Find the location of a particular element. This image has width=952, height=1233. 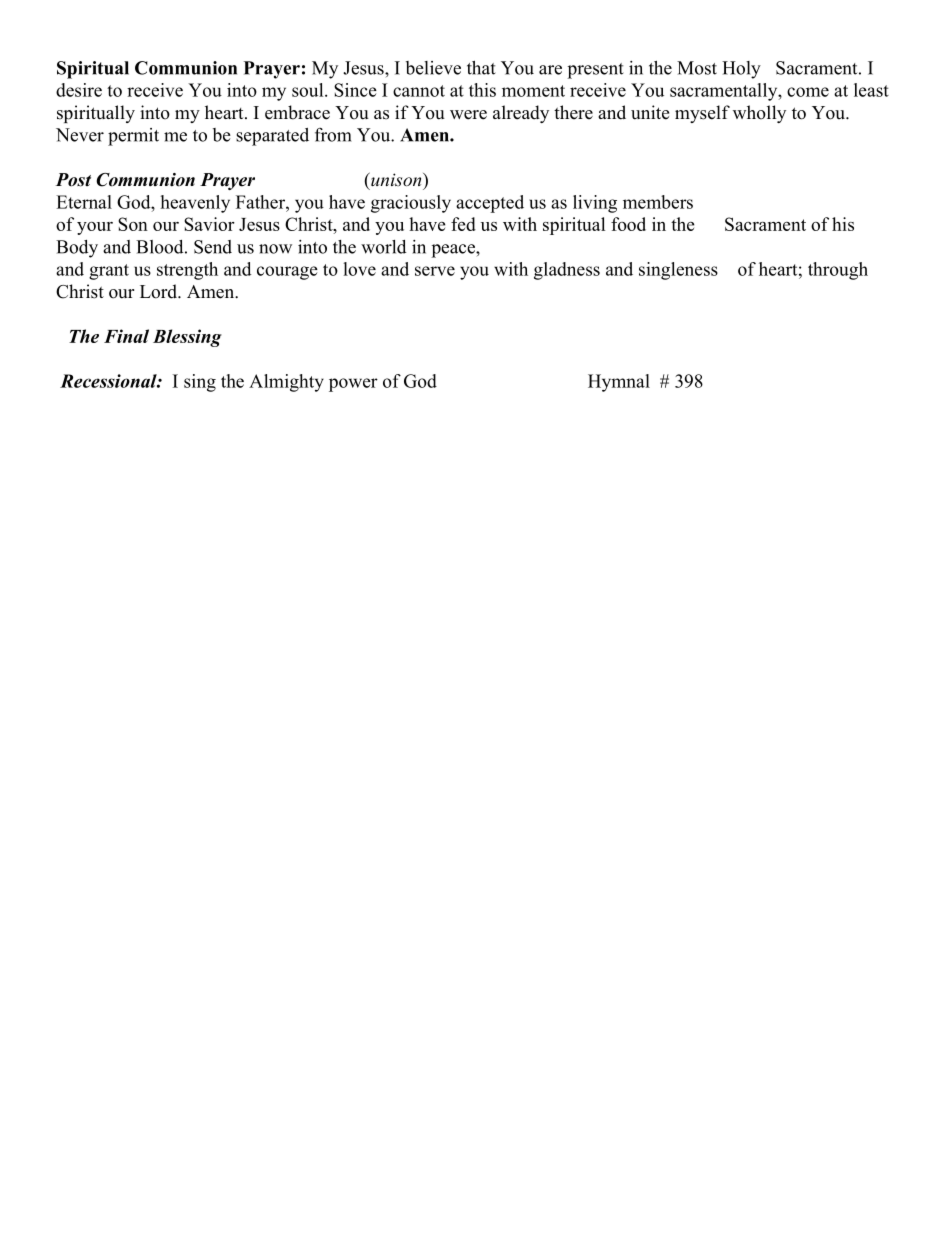

heavenly is located at coordinates (195, 204).
